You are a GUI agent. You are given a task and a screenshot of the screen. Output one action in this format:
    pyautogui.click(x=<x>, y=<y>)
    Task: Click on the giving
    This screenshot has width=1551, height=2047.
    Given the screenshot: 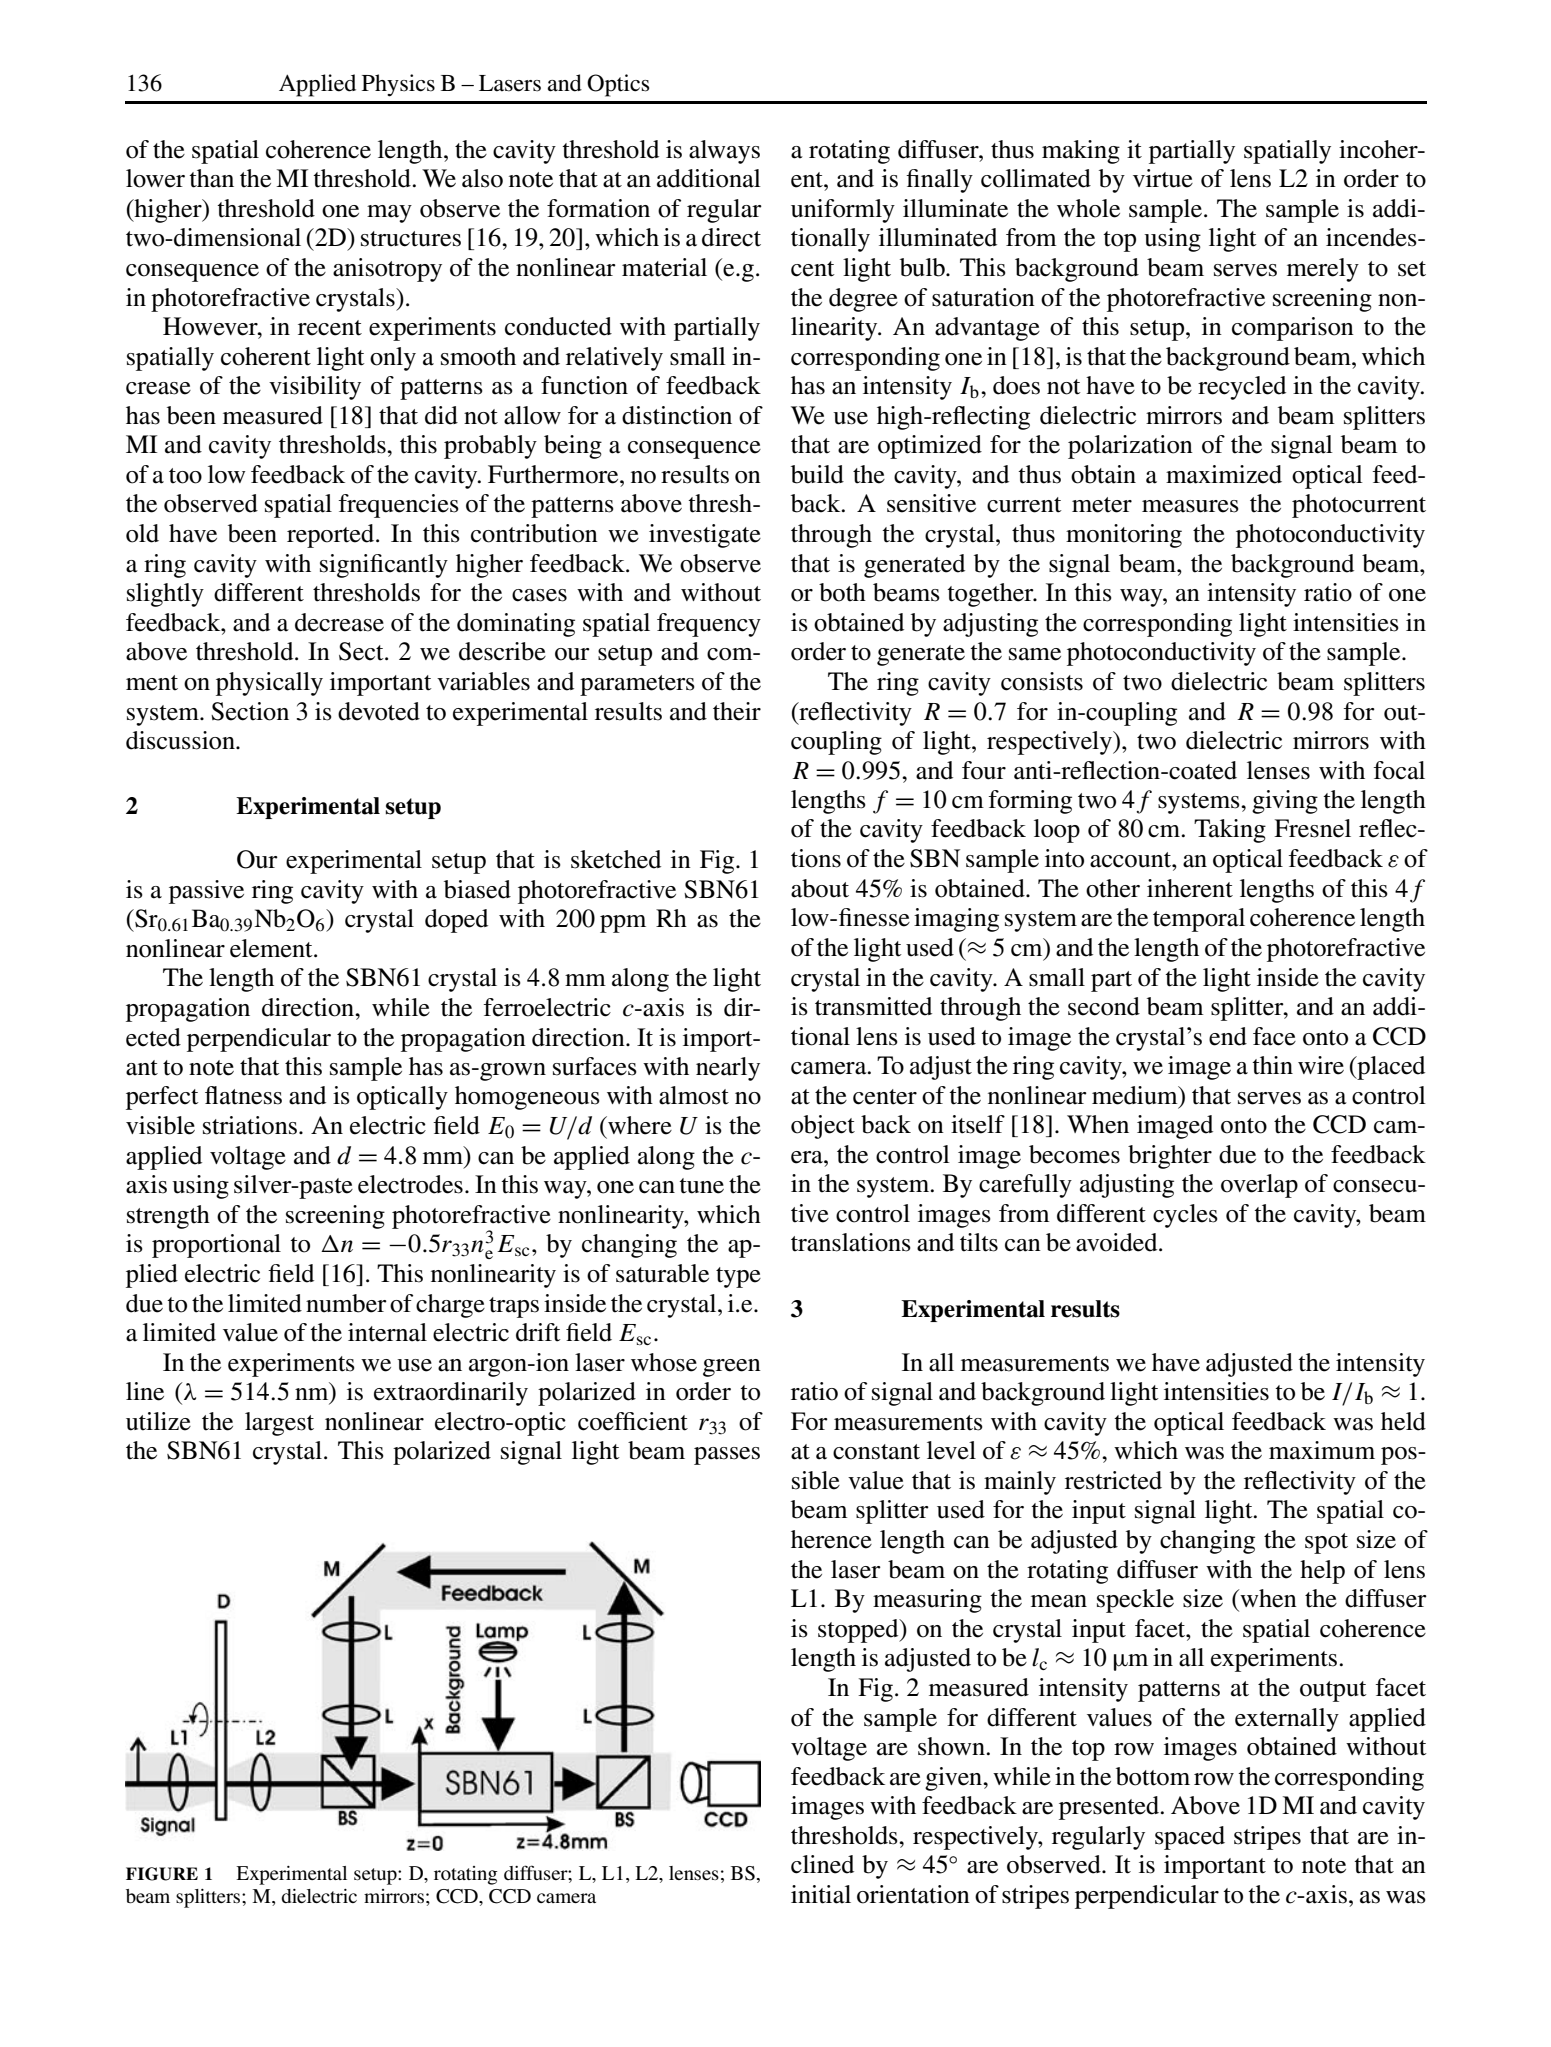 What is the action you would take?
    pyautogui.click(x=1285, y=802)
